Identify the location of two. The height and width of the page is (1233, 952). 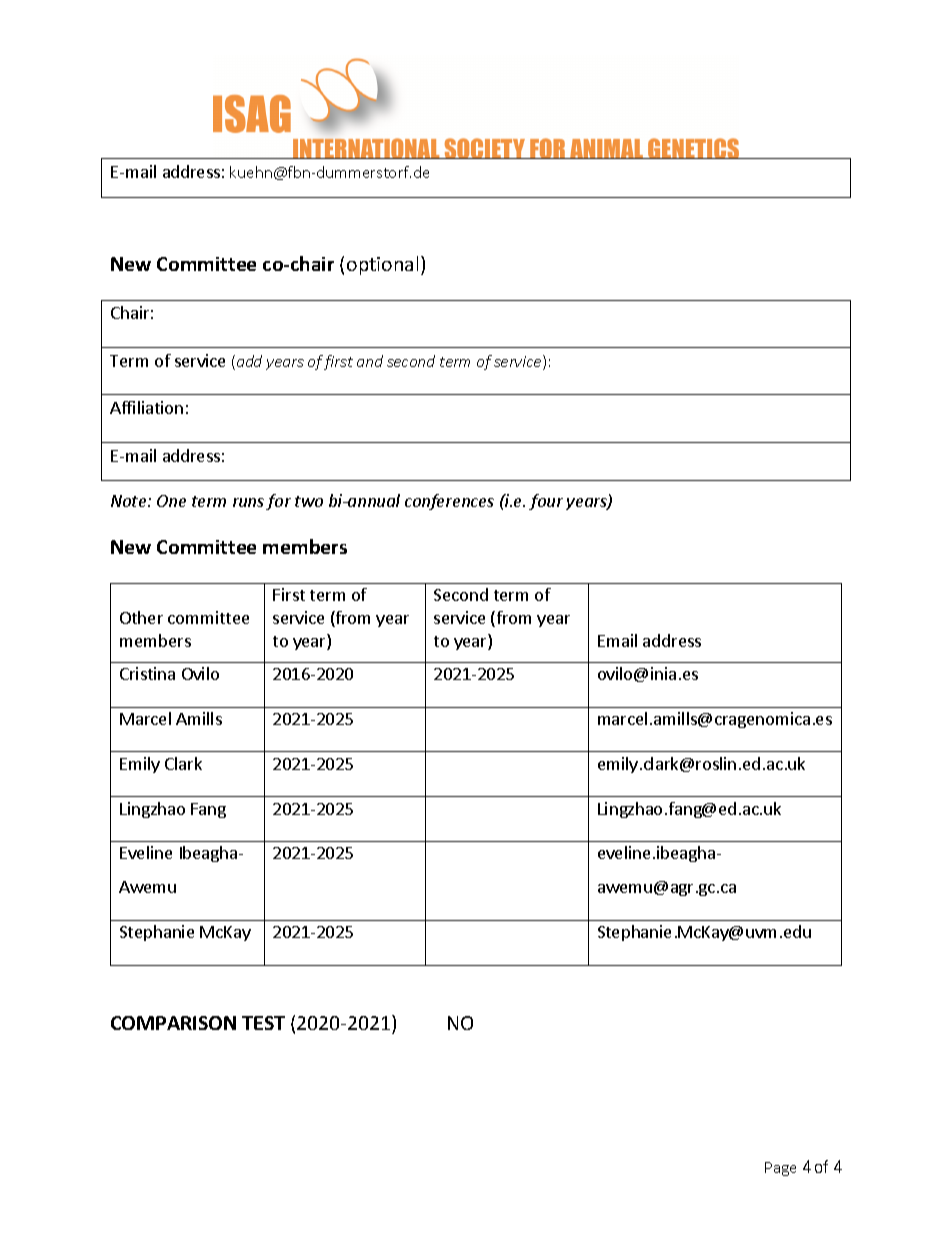
(309, 501).
